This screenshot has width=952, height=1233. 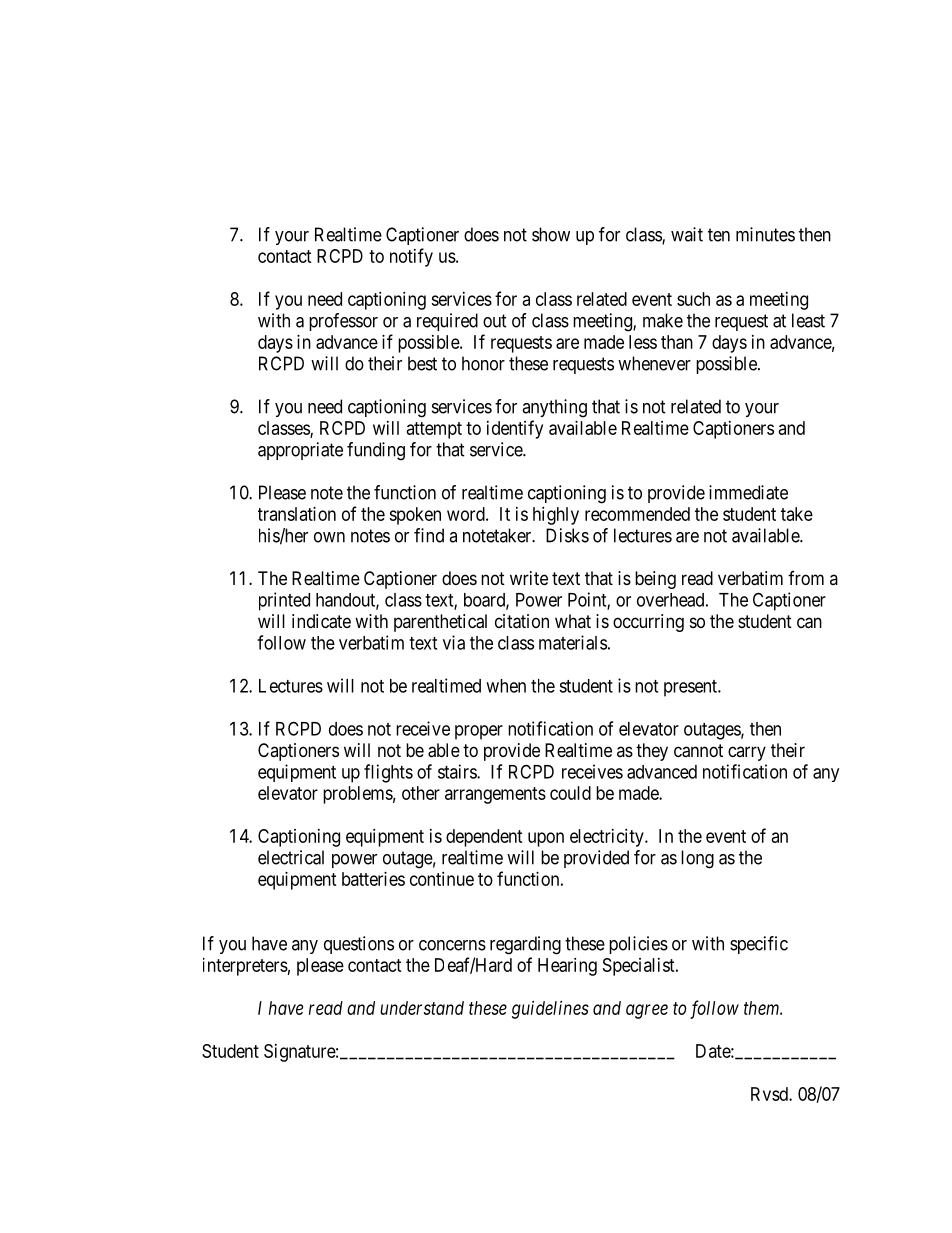 I want to click on electrical, so click(x=291, y=857).
